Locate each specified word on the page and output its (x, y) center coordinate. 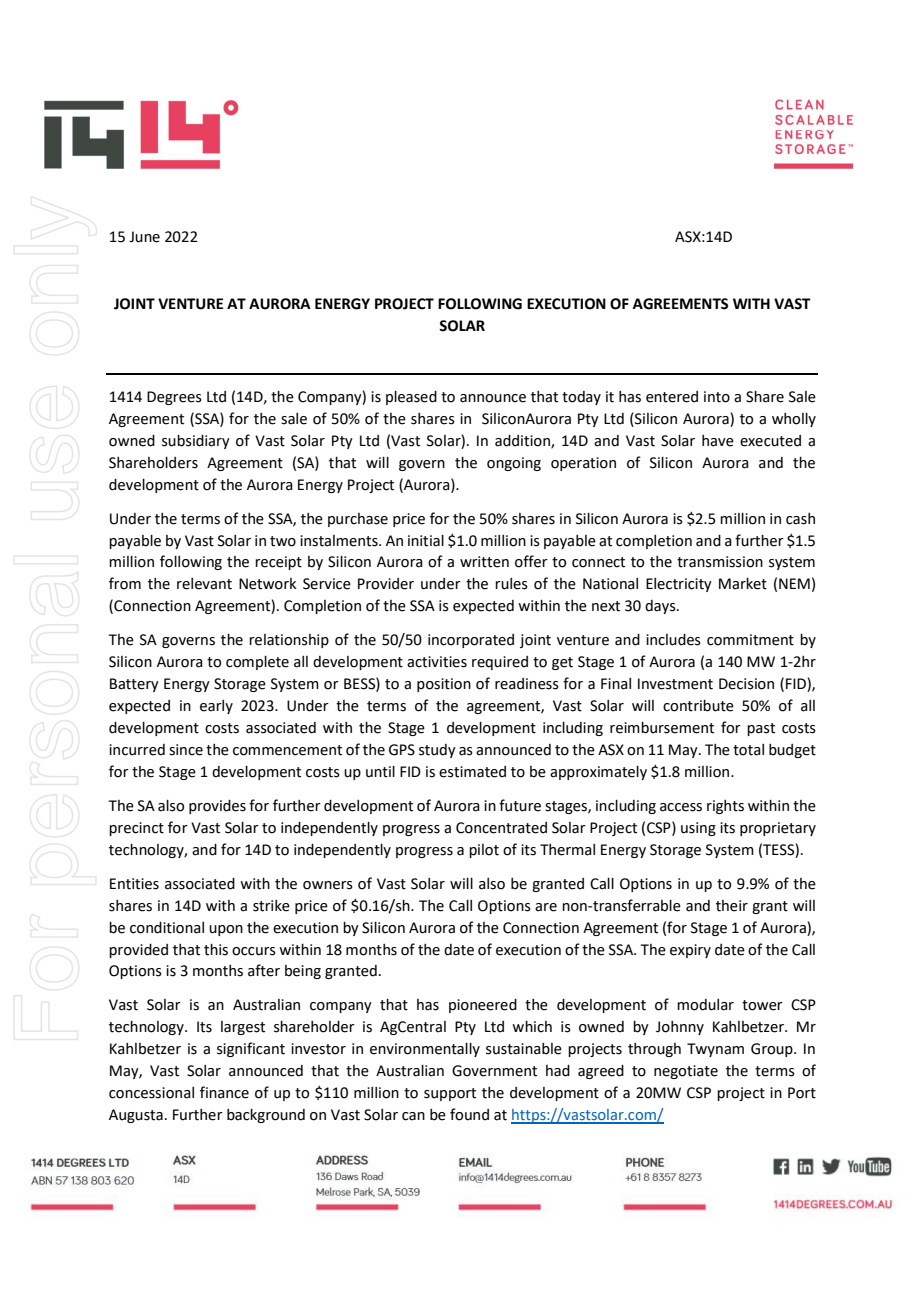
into (717, 397)
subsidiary (196, 442)
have (718, 441)
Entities (134, 884)
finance (224, 1092)
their (732, 906)
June (144, 237)
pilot (484, 851)
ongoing (514, 464)
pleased (411, 398)
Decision (746, 684)
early (216, 707)
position (444, 685)
